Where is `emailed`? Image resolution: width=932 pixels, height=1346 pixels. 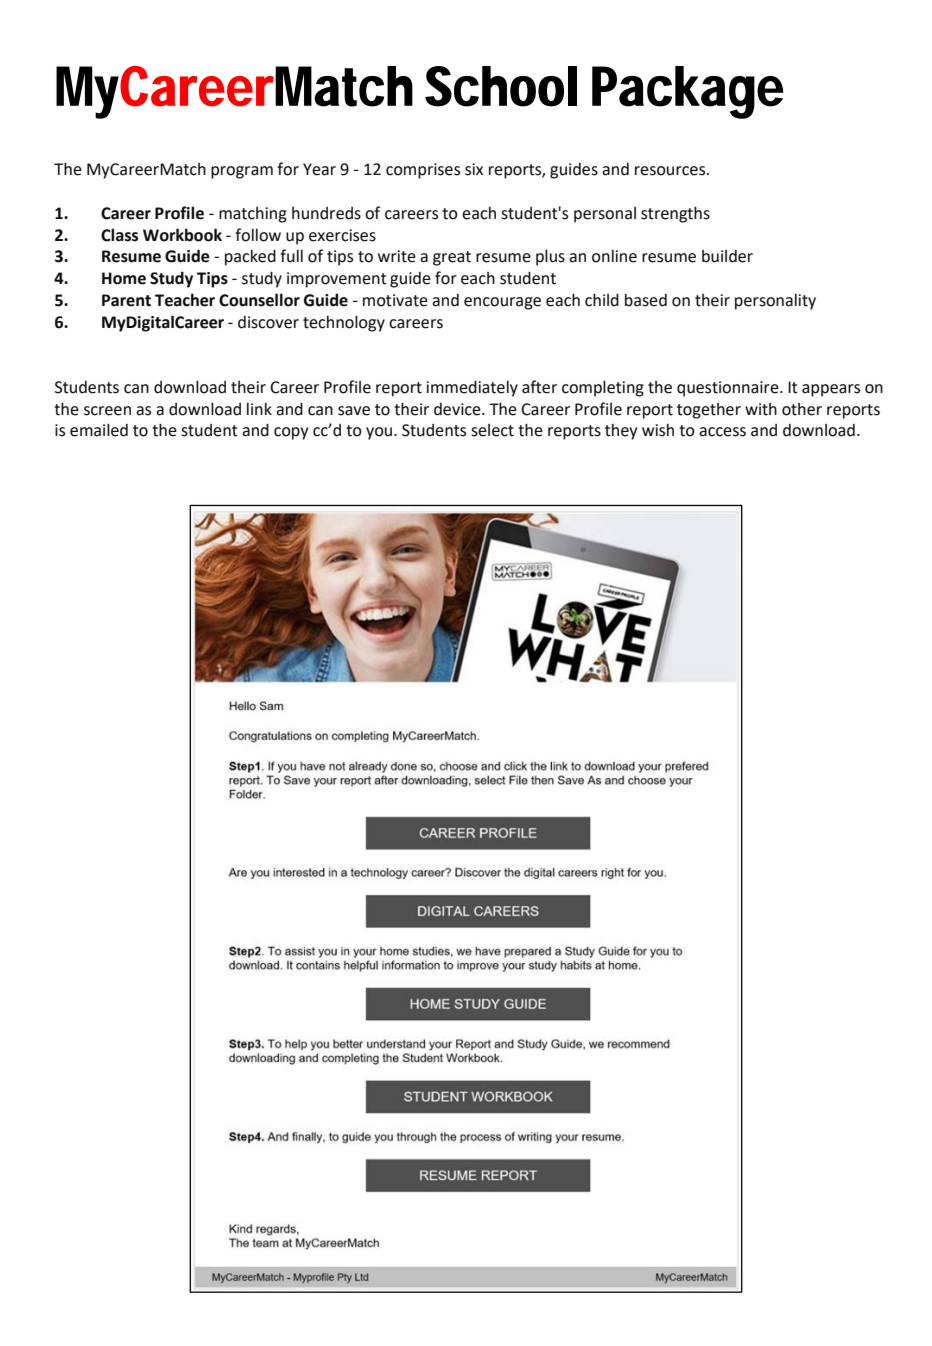 emailed is located at coordinates (99, 430).
